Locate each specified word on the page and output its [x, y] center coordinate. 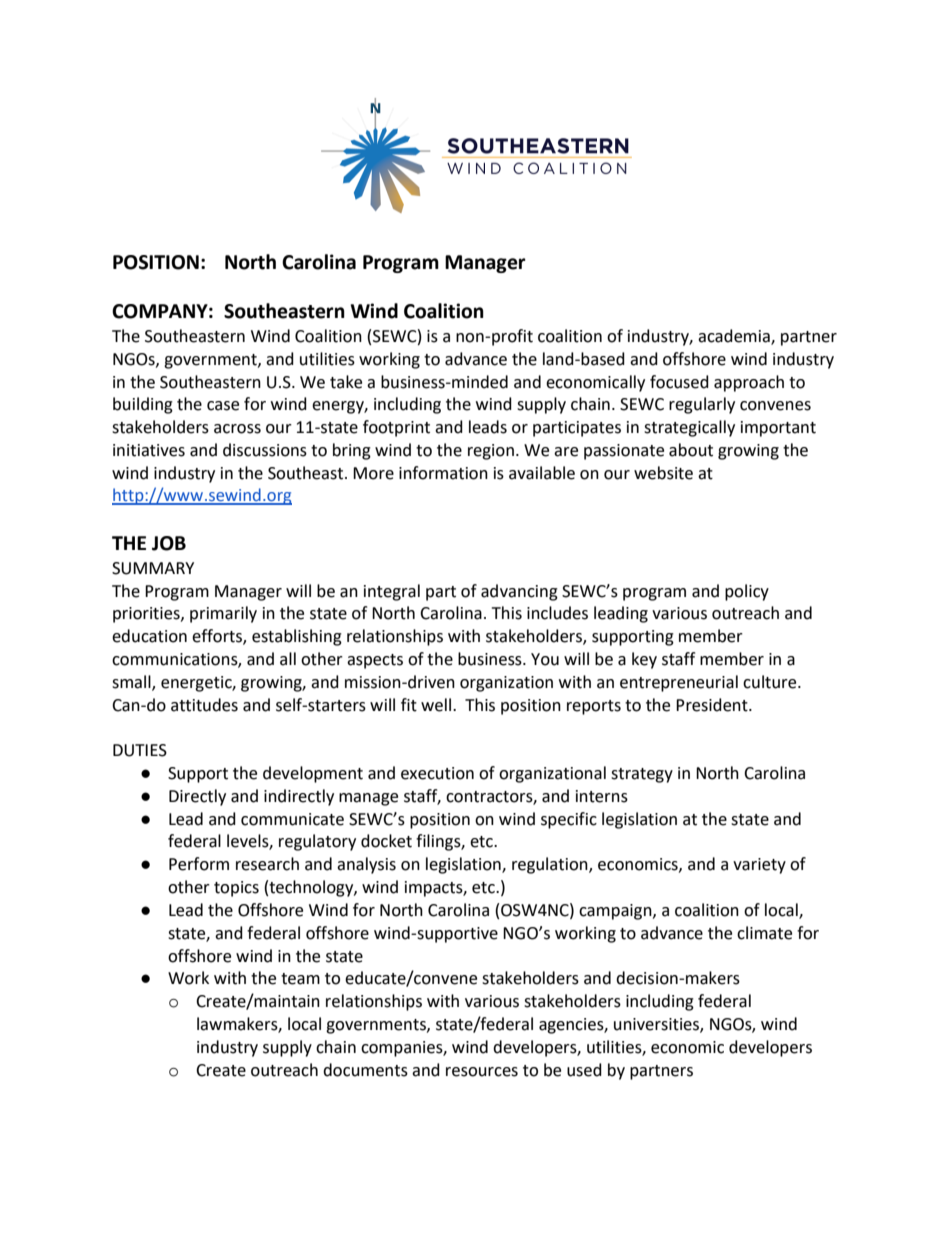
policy [747, 592]
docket [386, 841]
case [223, 406]
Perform [199, 864]
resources [482, 1072]
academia [735, 336]
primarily [223, 614]
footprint [396, 428]
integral [392, 592]
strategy [642, 775]
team [300, 979]
